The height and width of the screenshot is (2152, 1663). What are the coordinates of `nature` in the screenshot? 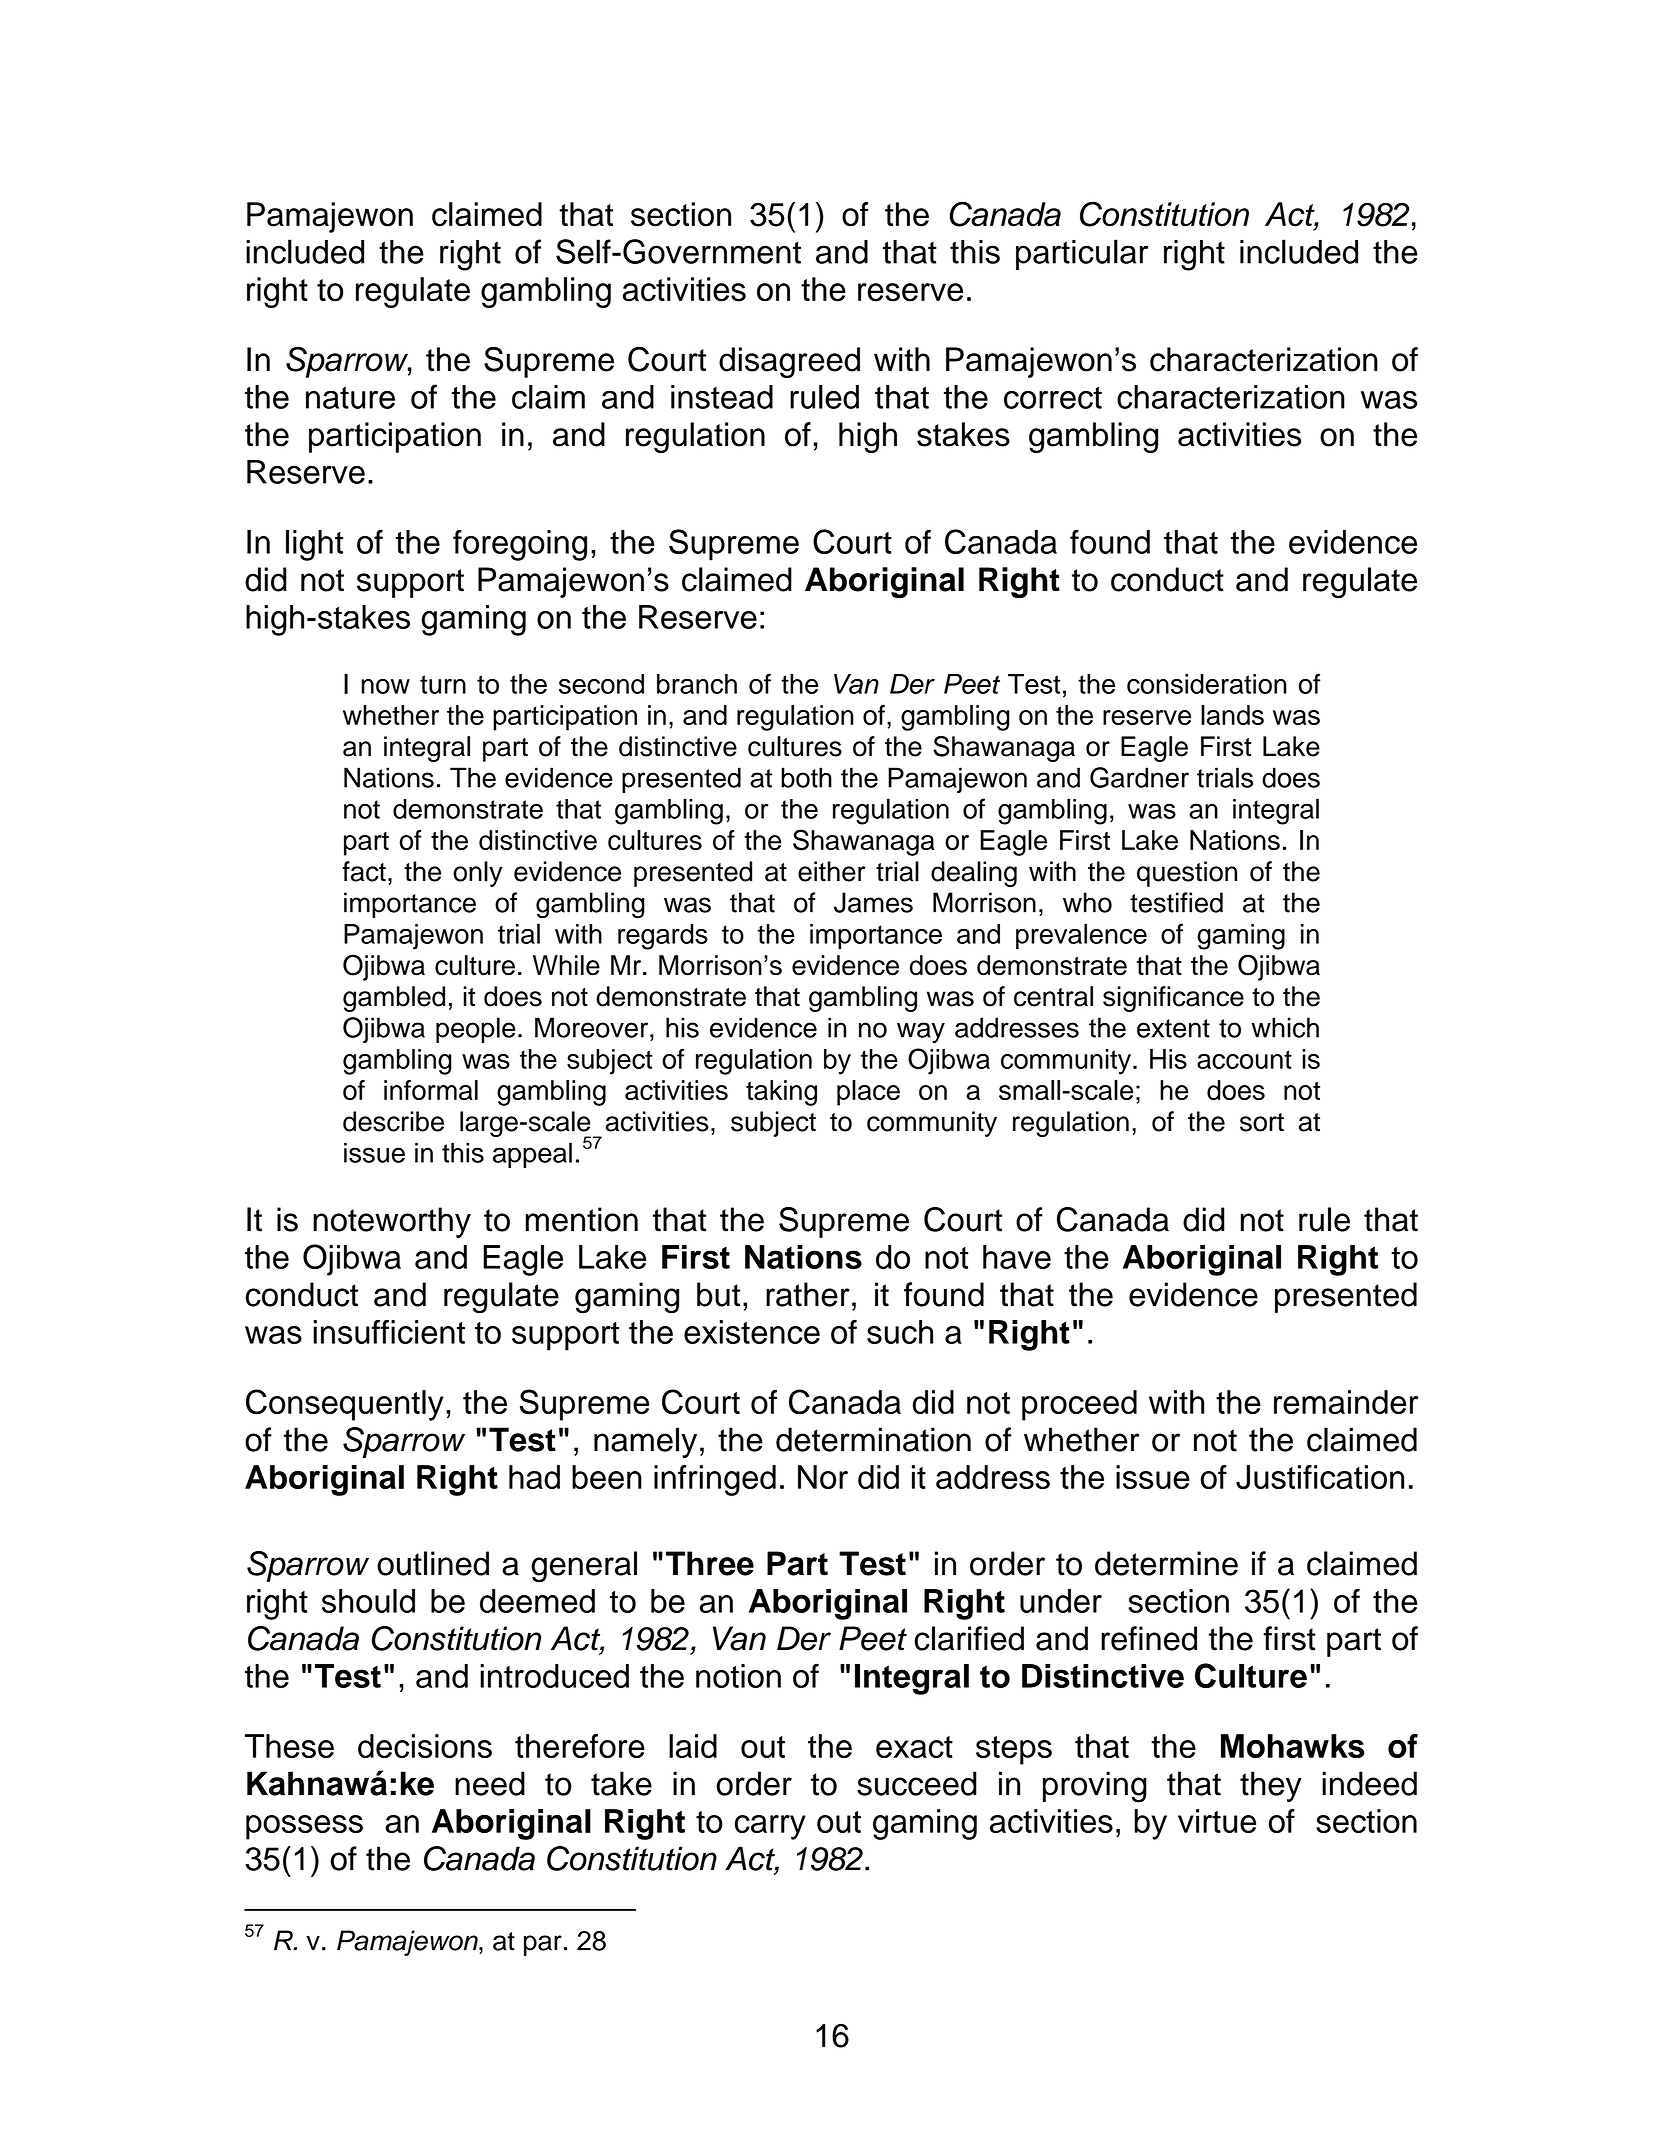 It's located at (350, 398).
